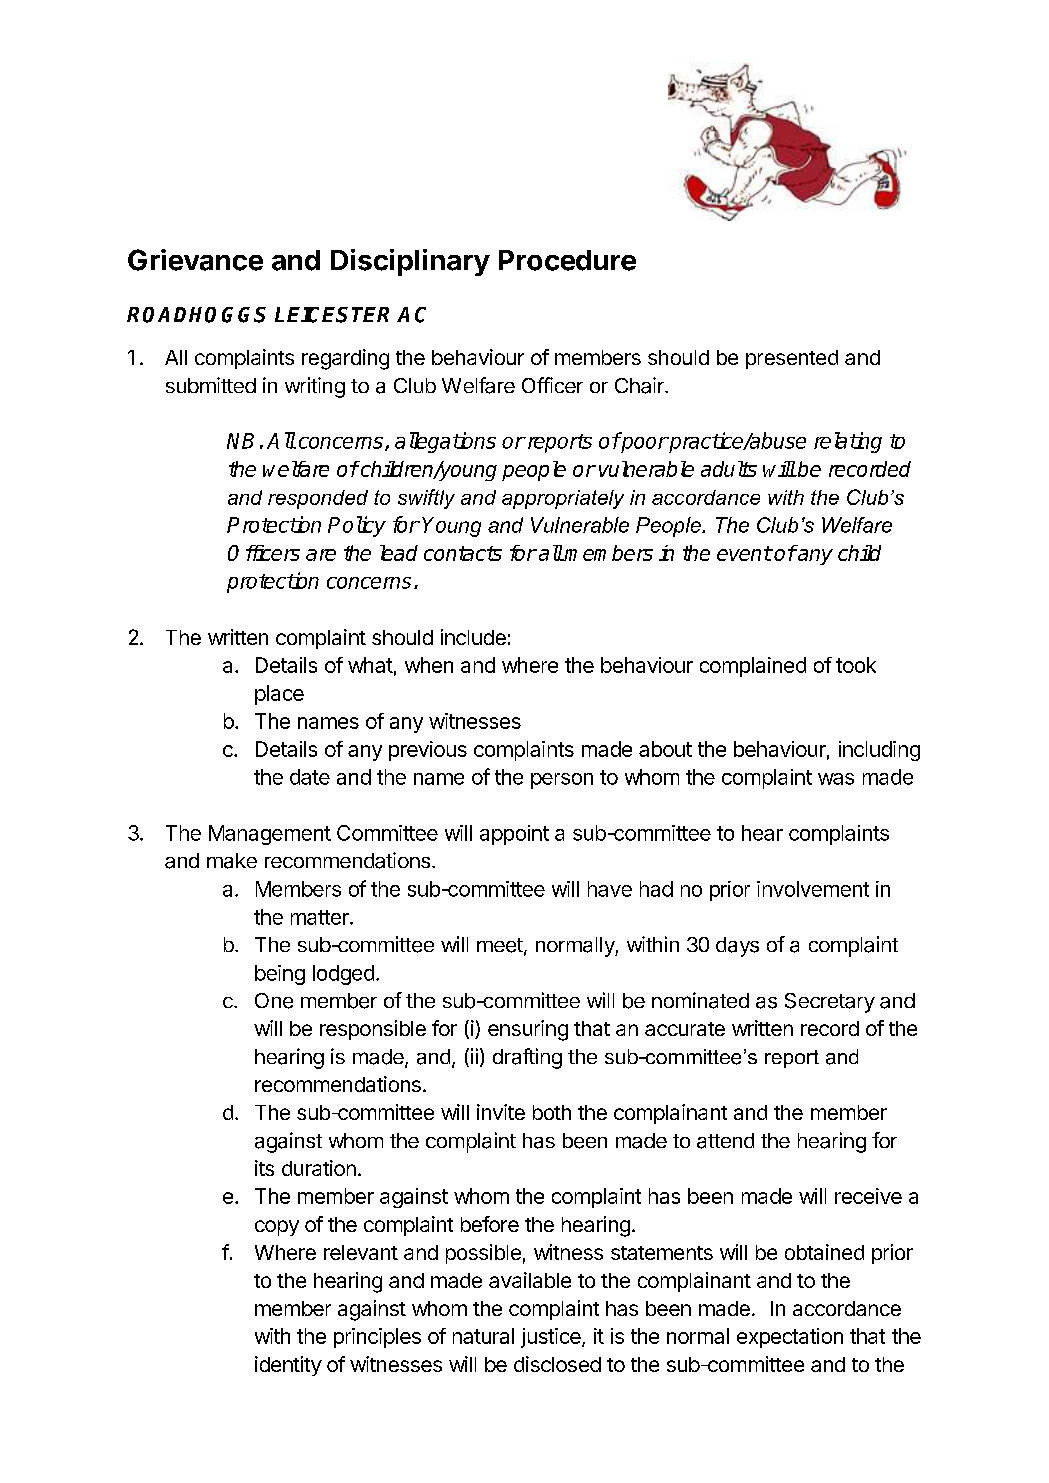  Describe the element at coordinates (528, 1030) in the page. I see `ensuring` at that location.
